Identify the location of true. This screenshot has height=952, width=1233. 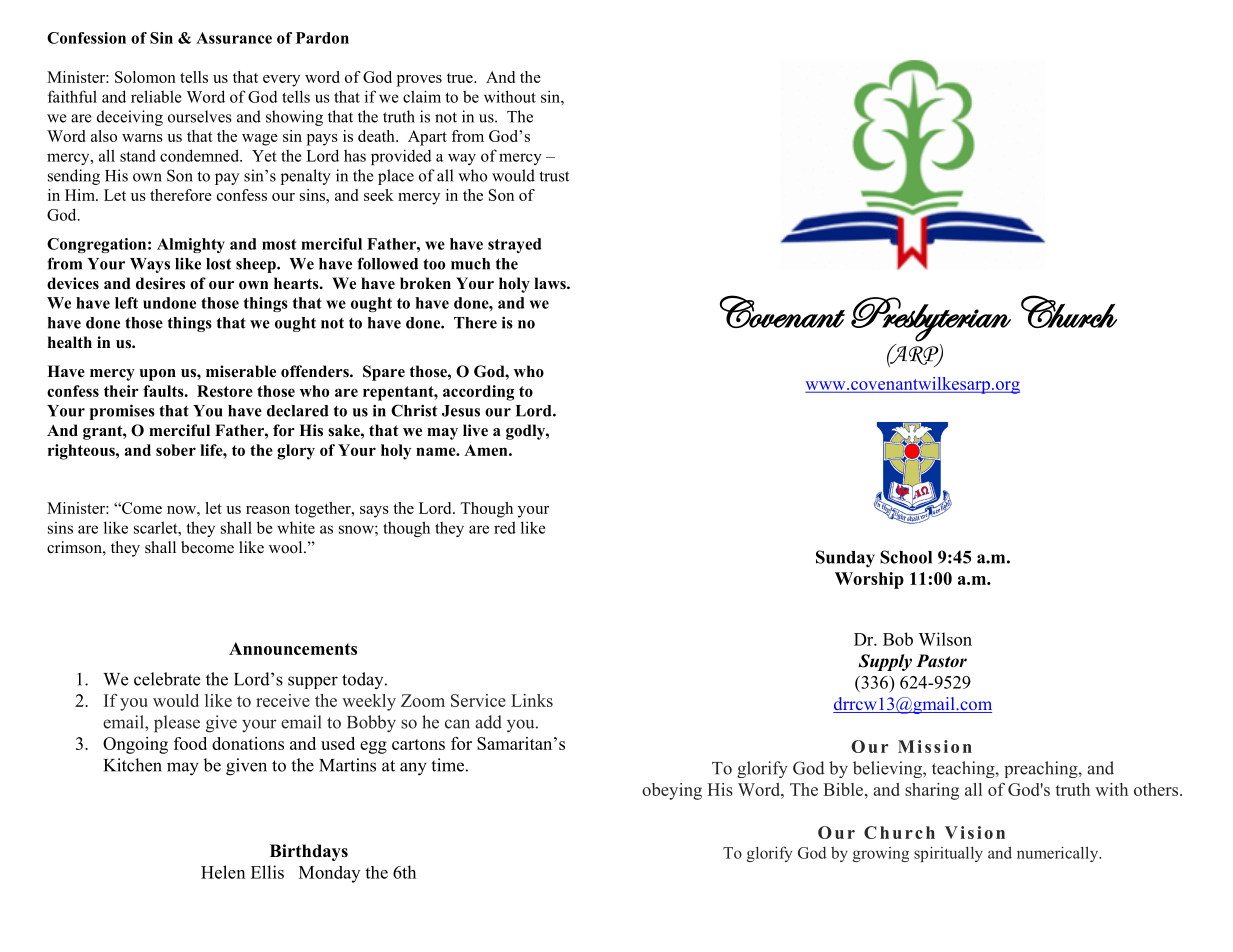
(461, 78).
